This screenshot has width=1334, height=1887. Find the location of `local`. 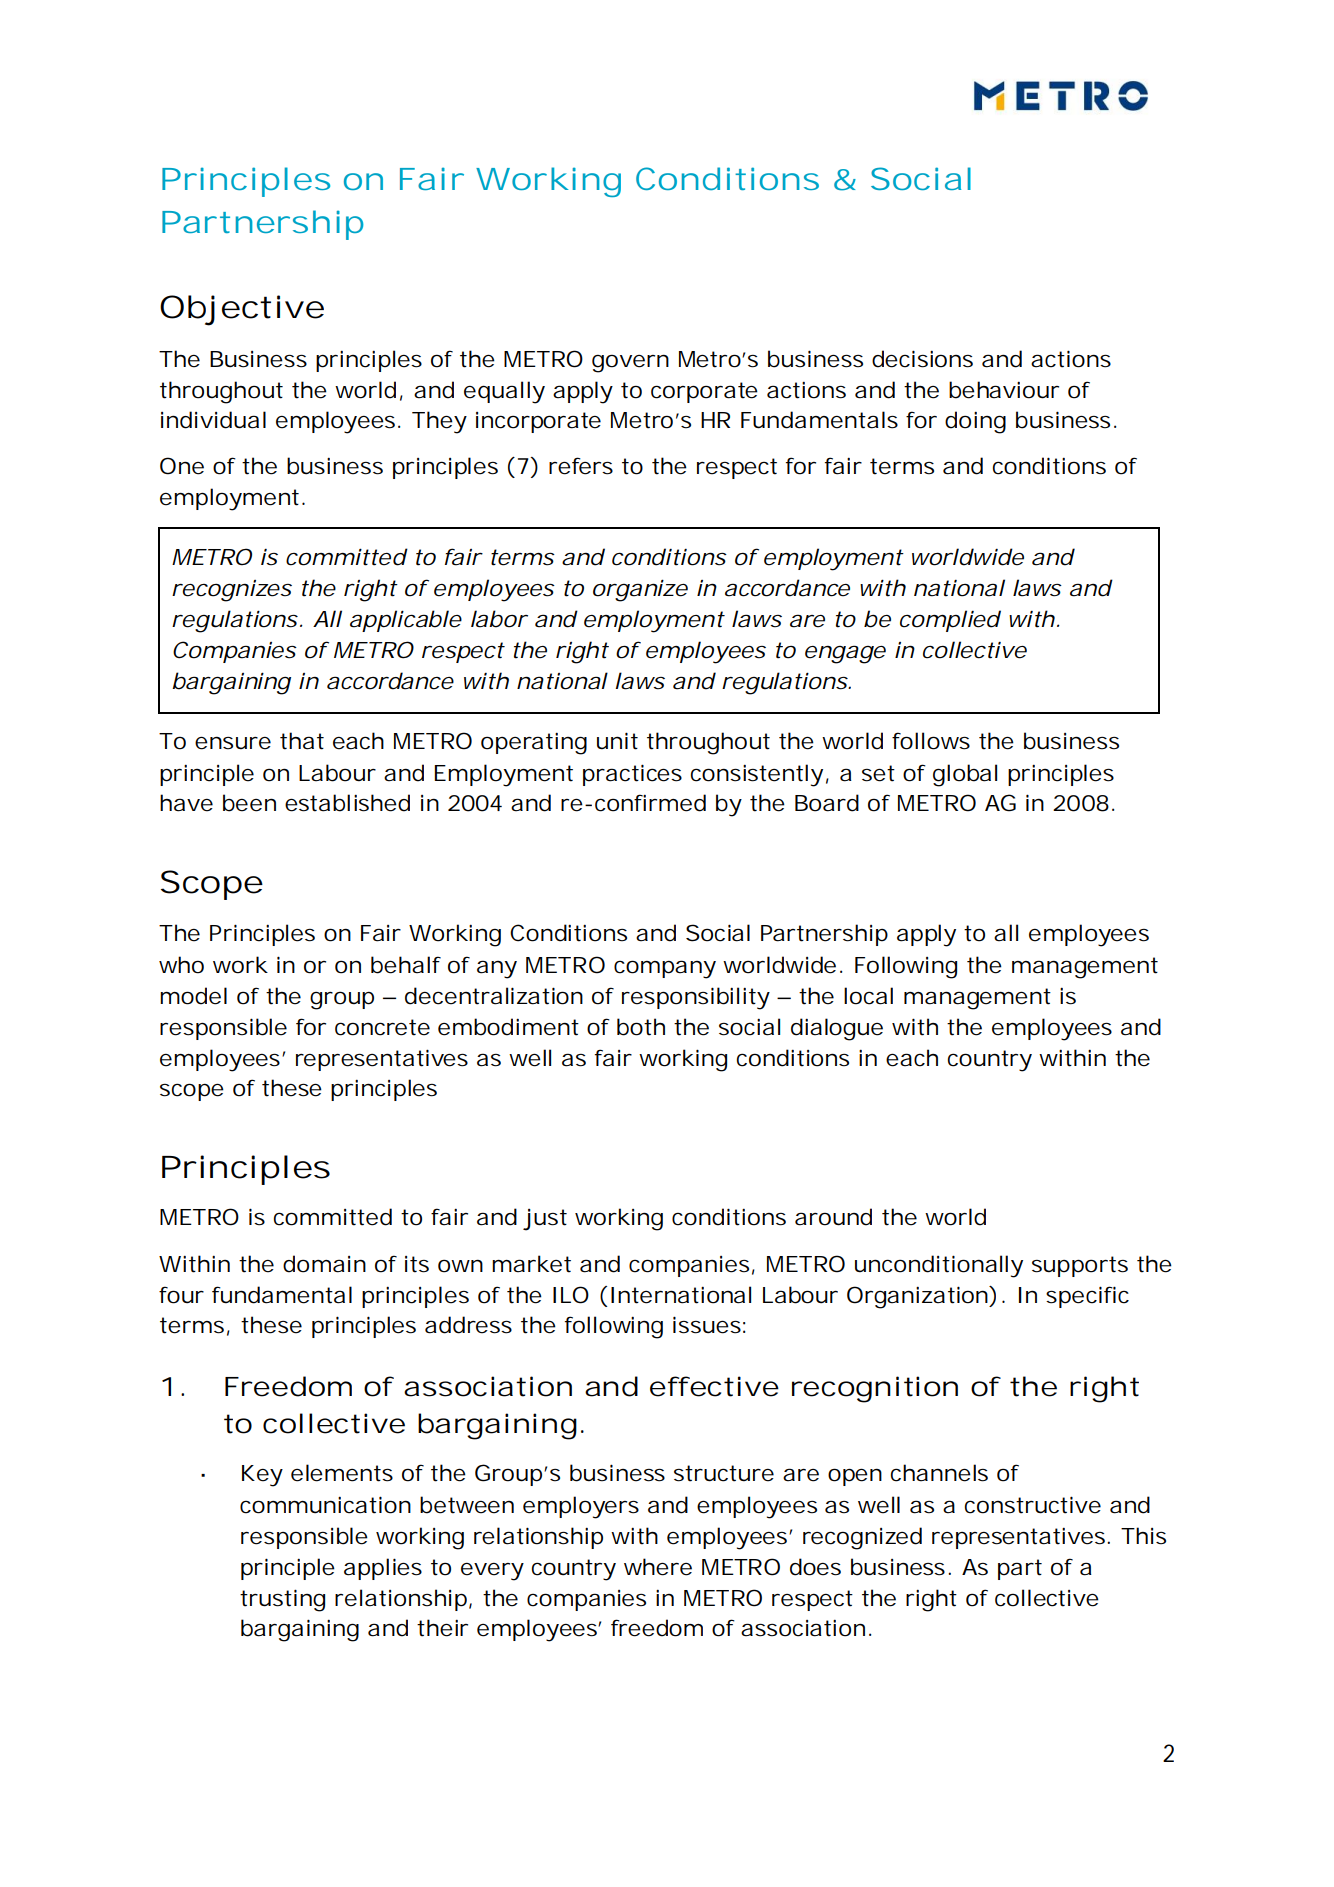

local is located at coordinates (868, 996).
